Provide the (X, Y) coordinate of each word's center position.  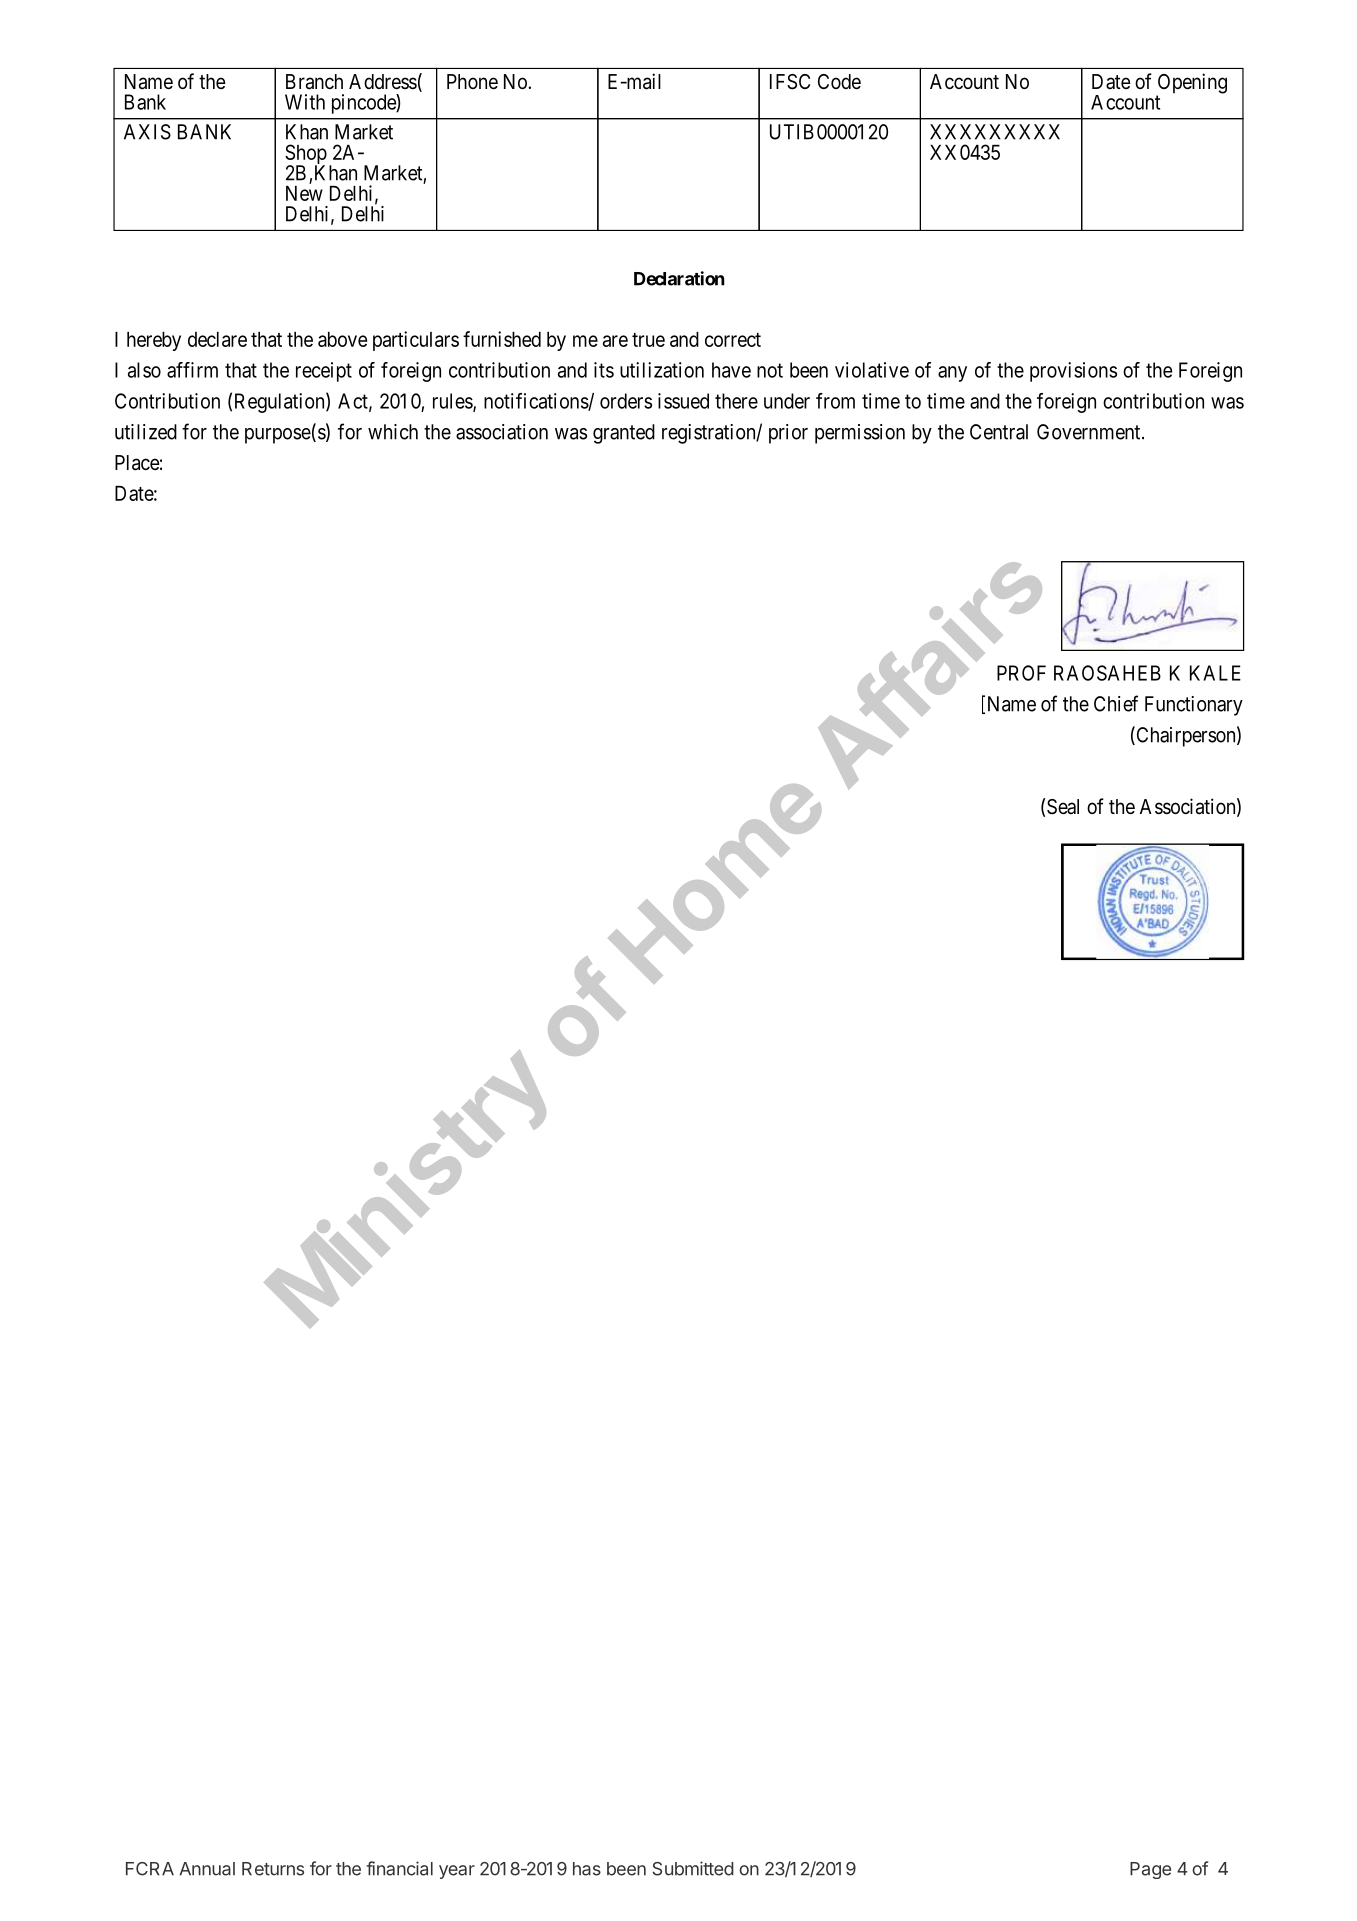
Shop (306, 155)
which (393, 432)
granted (624, 434)
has (587, 1869)
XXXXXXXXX (995, 132)
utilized (146, 432)
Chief (1116, 703)
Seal (1063, 807)
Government (1090, 432)
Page (1150, 1870)
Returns (273, 1869)
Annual (207, 1869)
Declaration (679, 278)
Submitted (693, 1868)
